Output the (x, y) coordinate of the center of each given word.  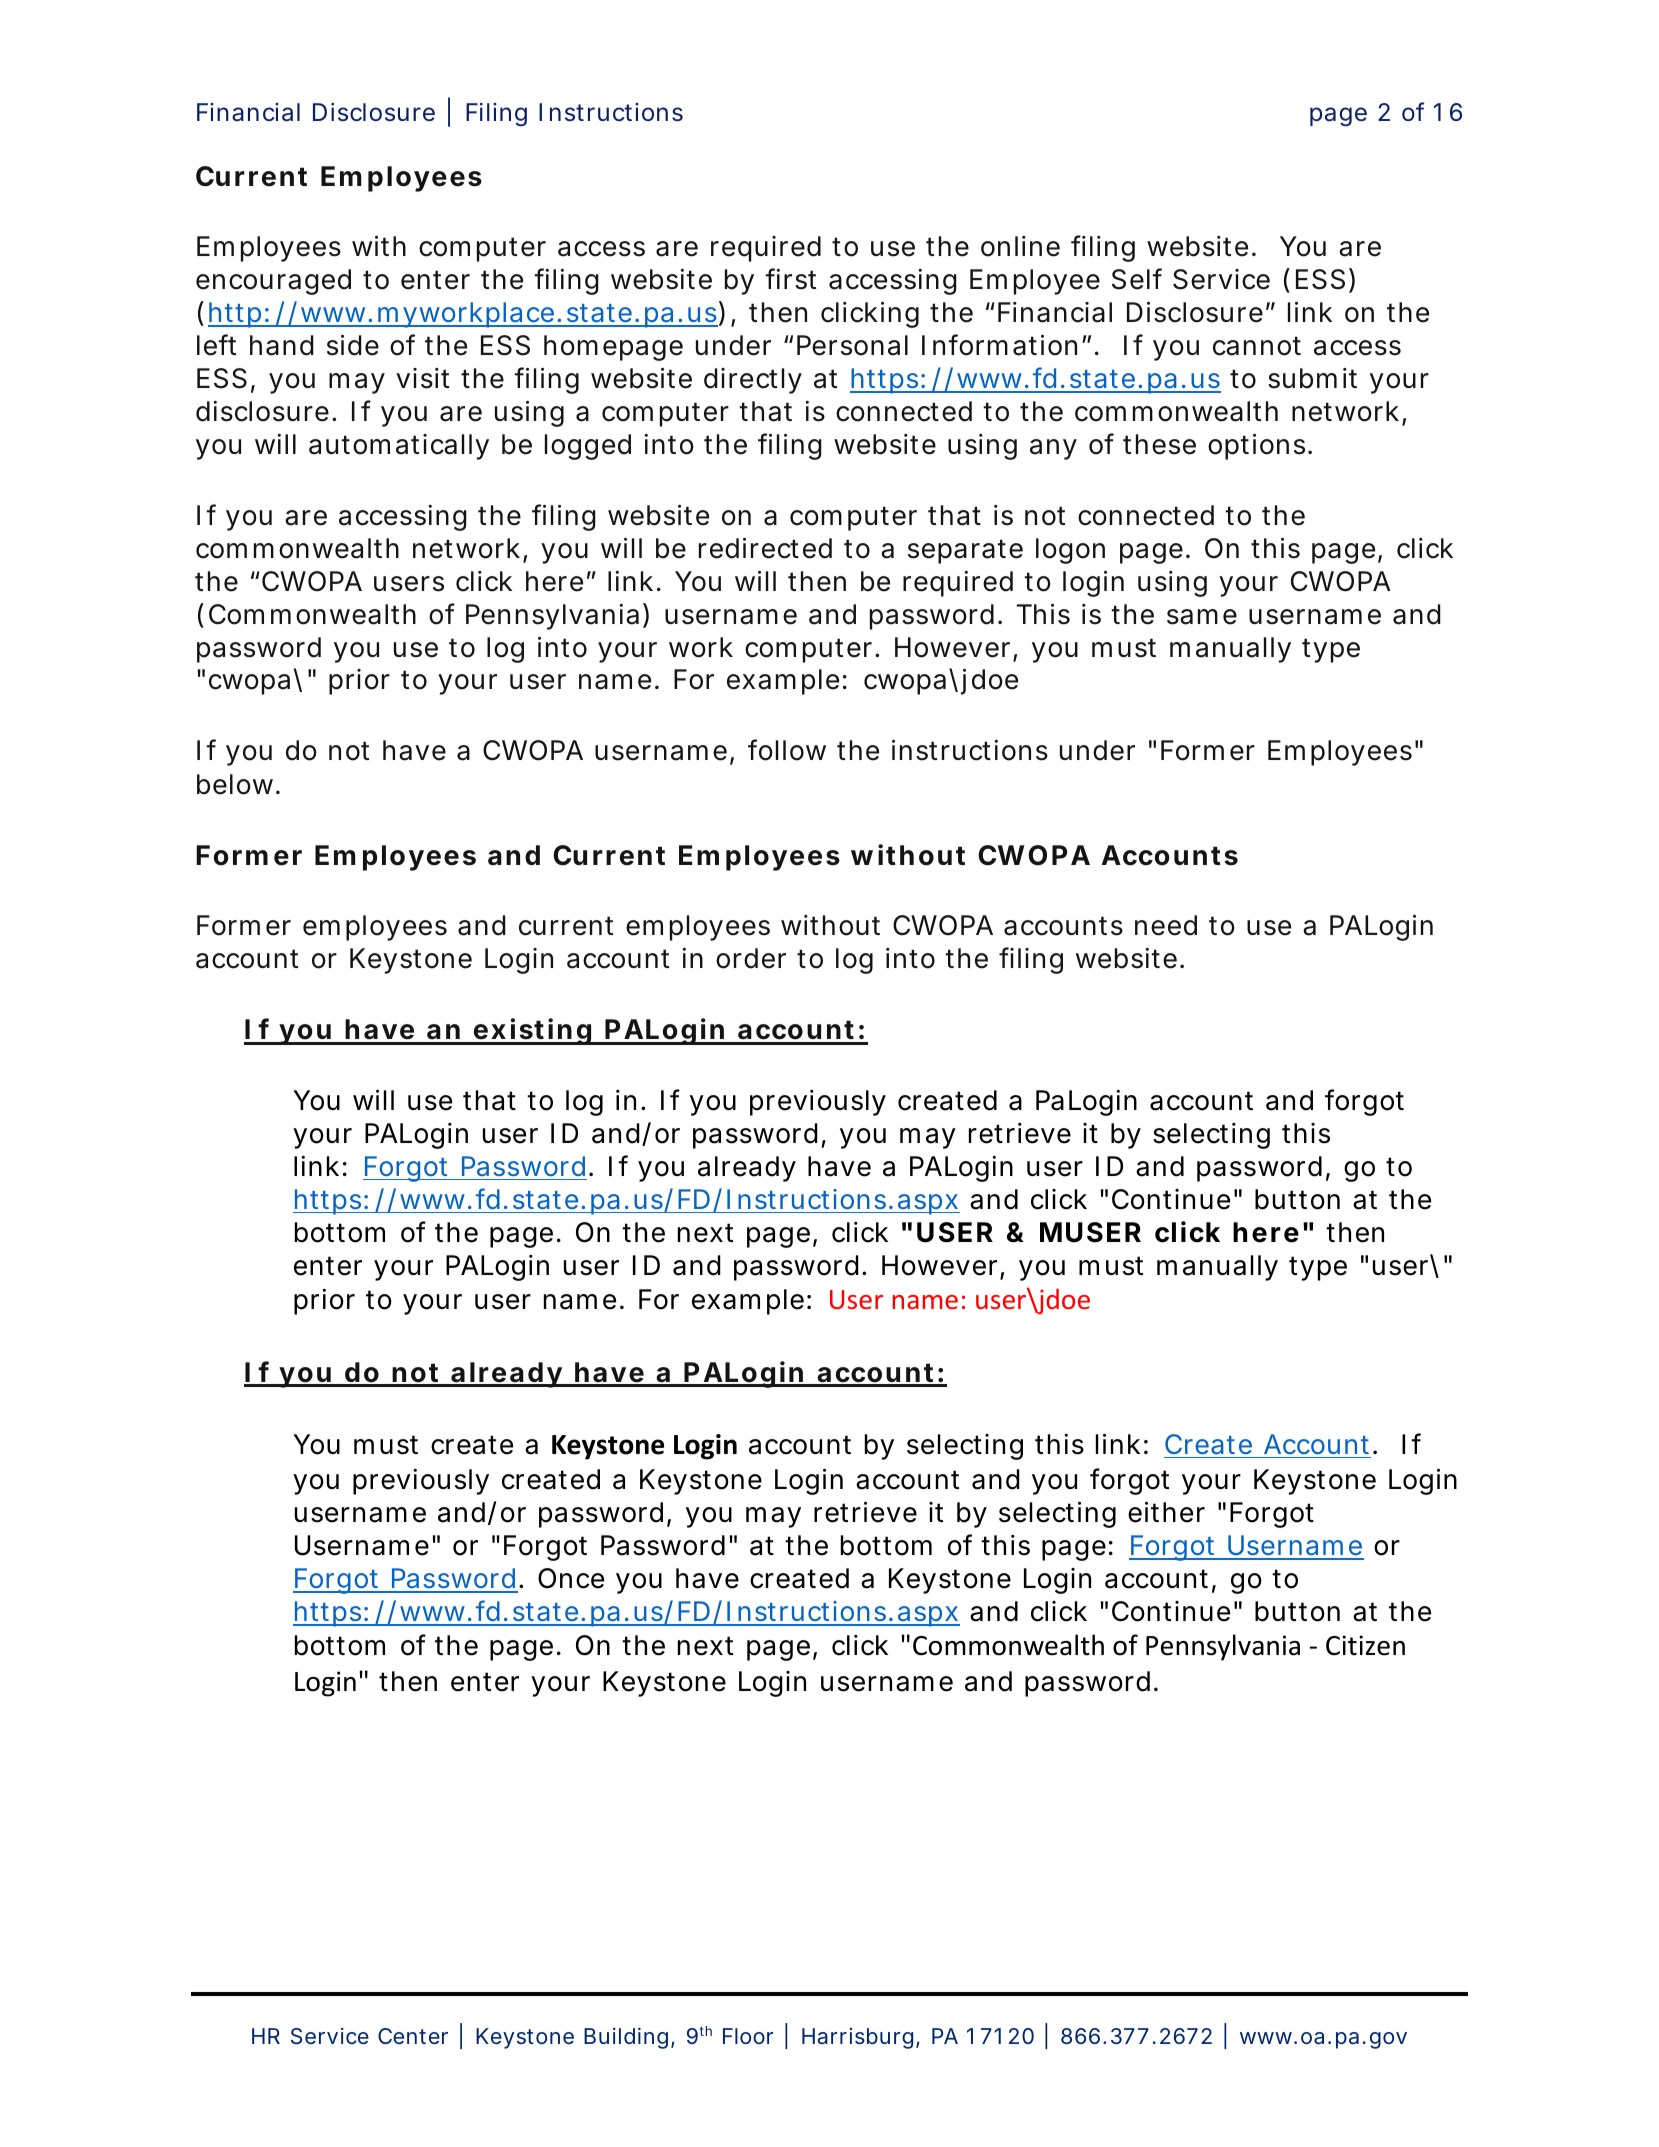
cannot (1257, 346)
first (790, 279)
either (1166, 1512)
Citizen (1365, 1645)
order (751, 958)
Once (571, 1578)
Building (626, 2038)
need (1166, 925)
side (353, 345)
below (235, 784)
